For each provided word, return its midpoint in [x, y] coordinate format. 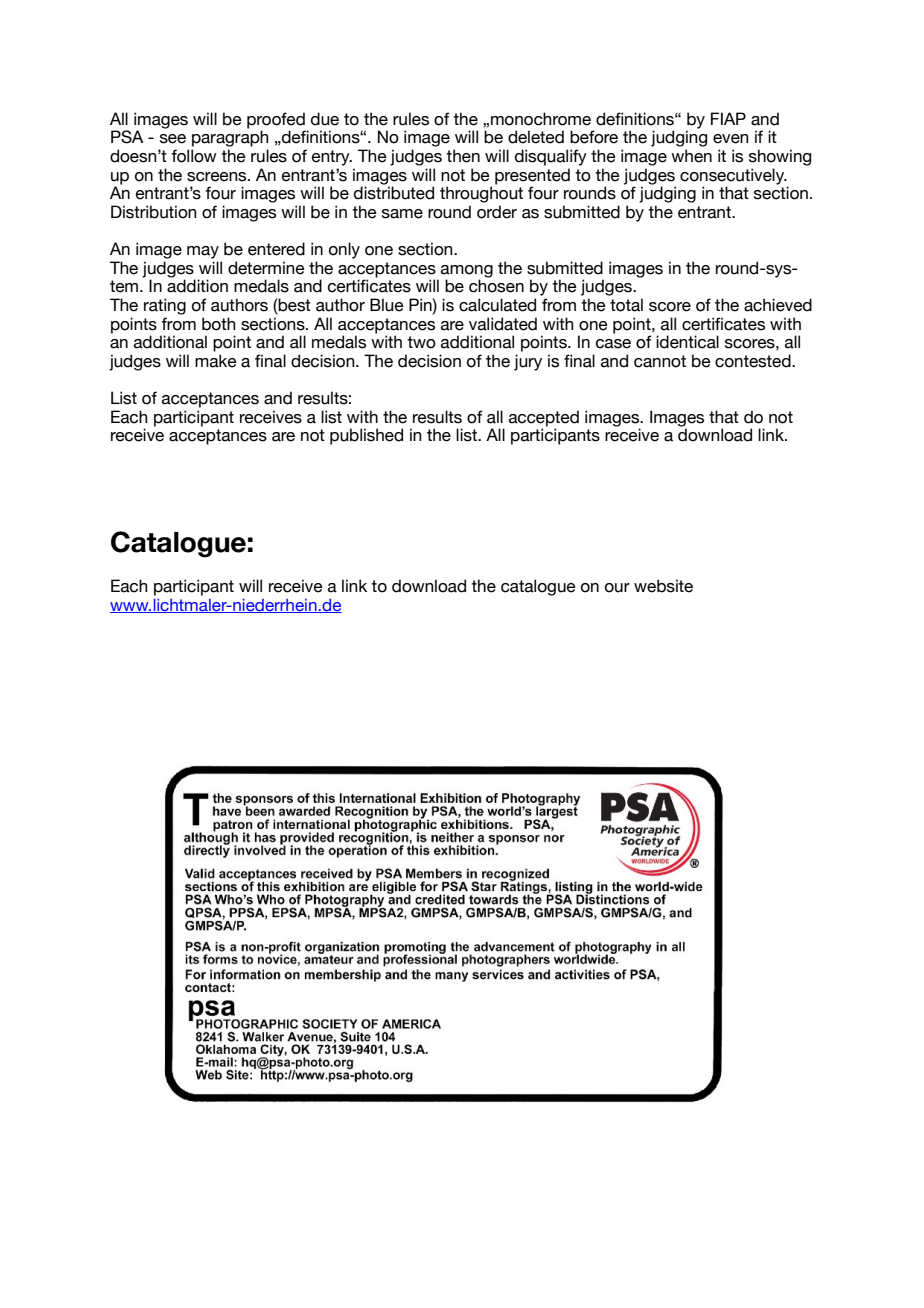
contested [754, 361]
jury [528, 362]
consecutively [733, 176]
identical [687, 342]
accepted [544, 419]
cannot [660, 361]
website [663, 586]
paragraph [230, 138]
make [216, 361]
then [463, 156]
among [467, 272]
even [731, 139]
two [421, 342]
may [203, 252]
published [366, 436]
